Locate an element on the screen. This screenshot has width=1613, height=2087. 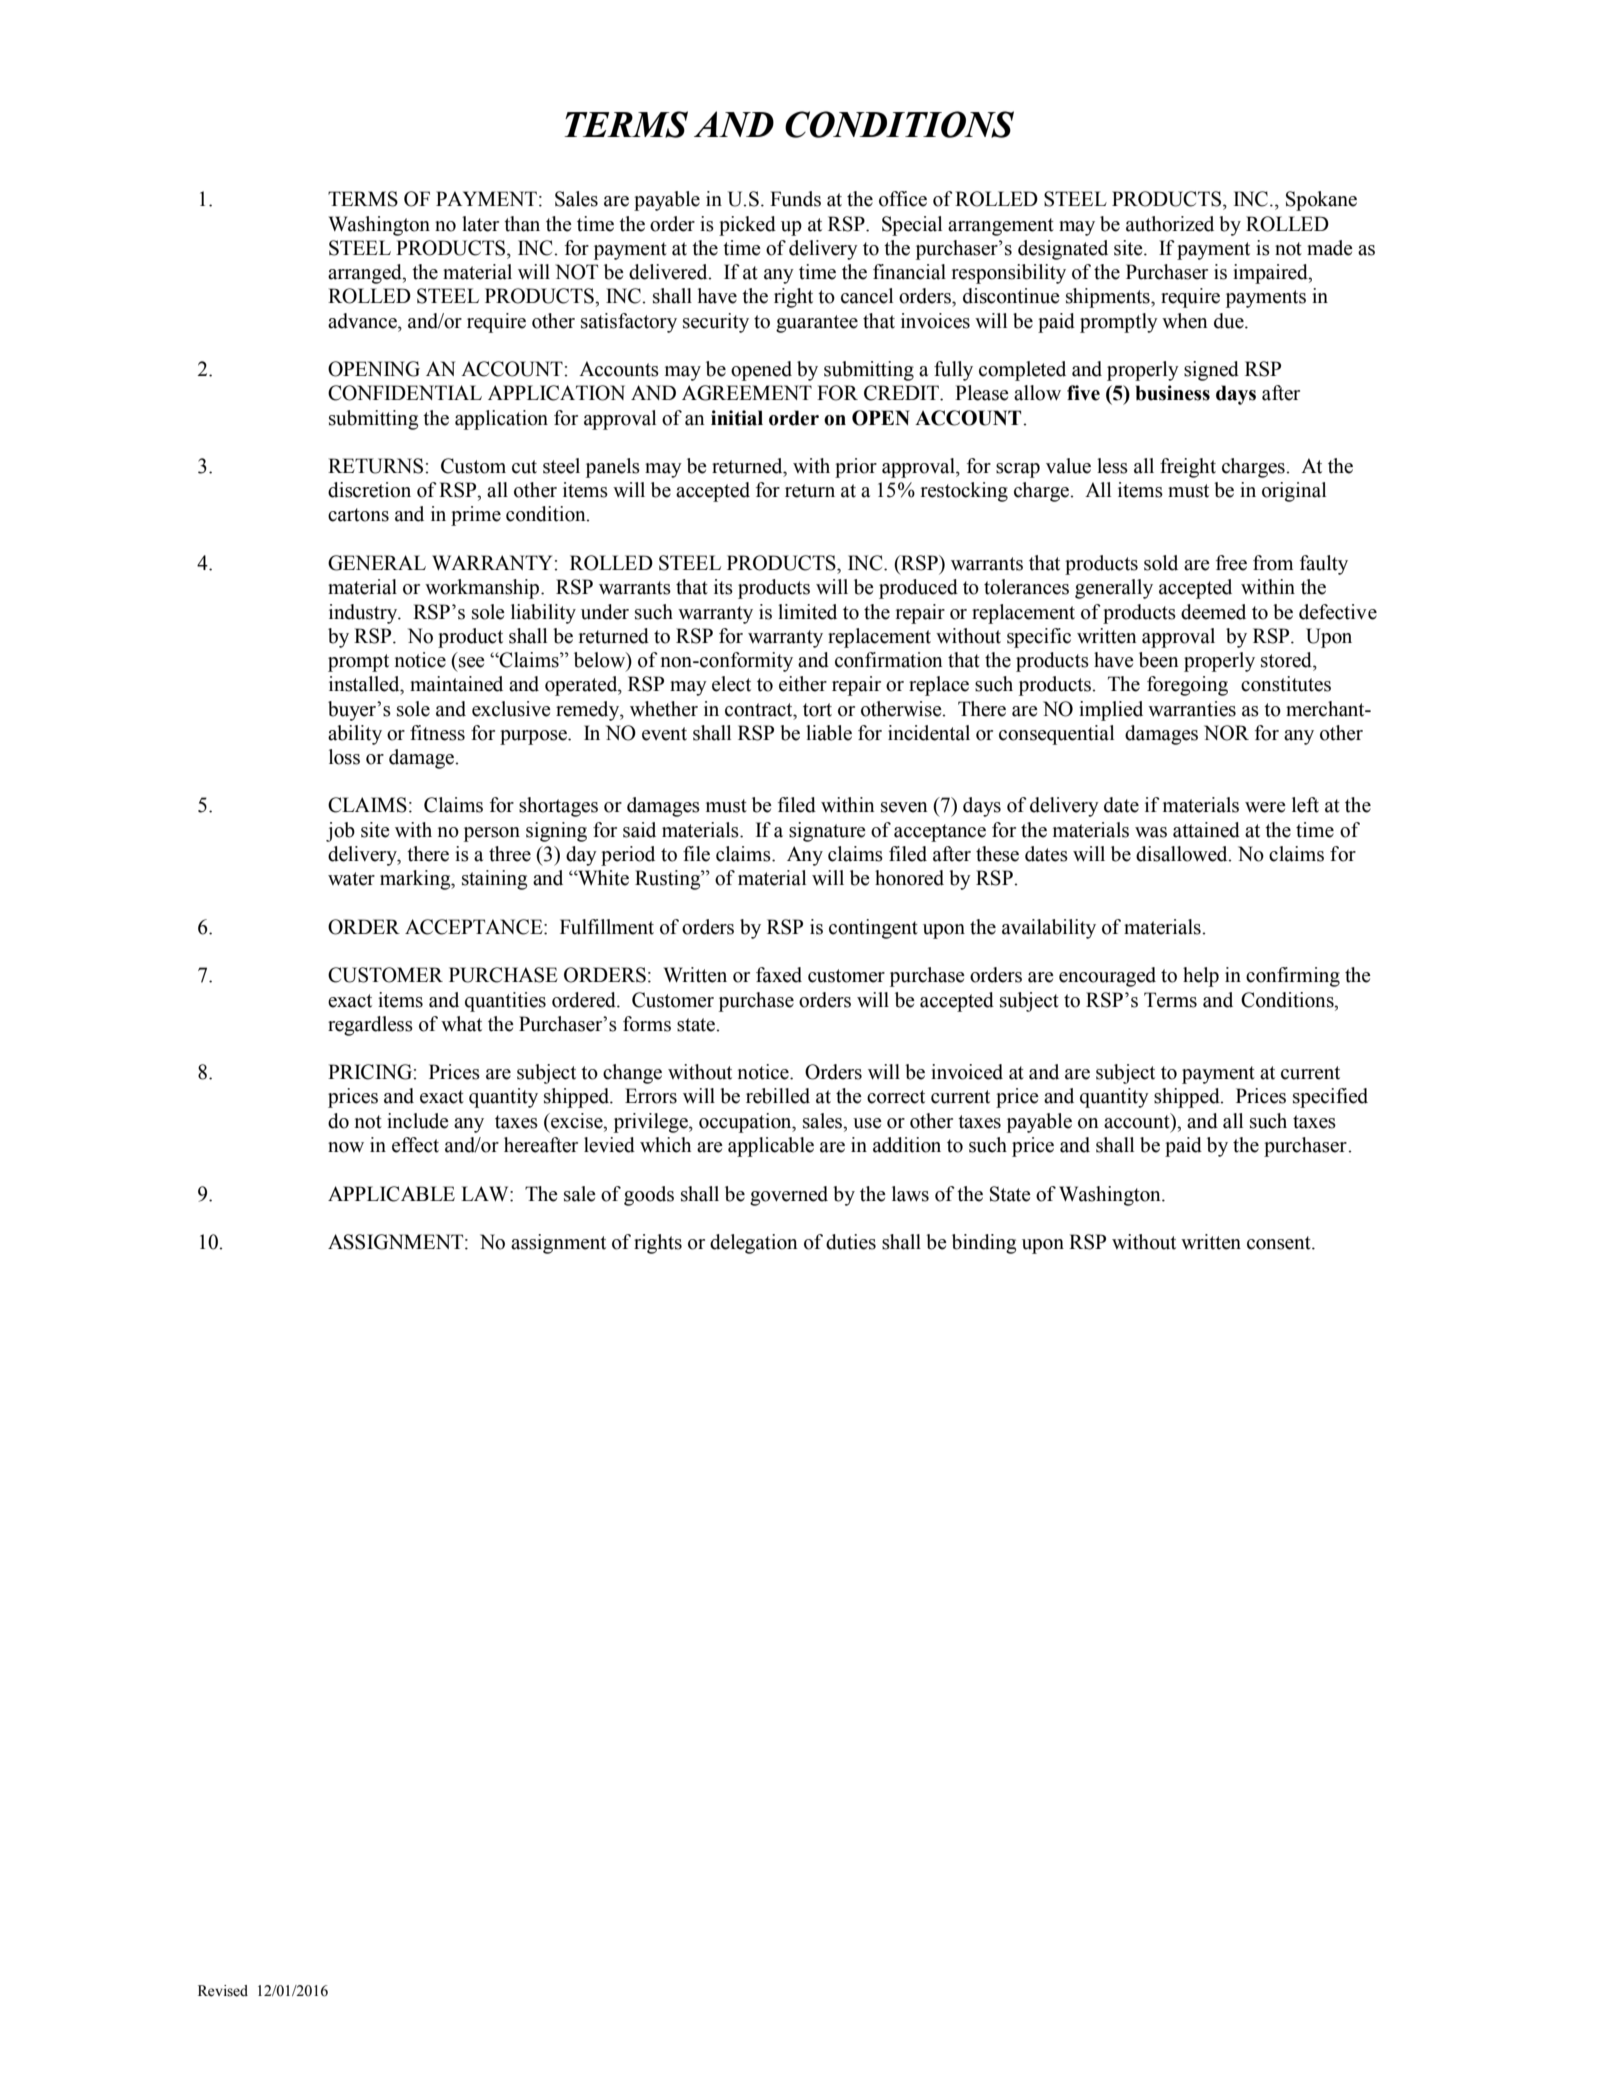
job is located at coordinates (340, 832).
